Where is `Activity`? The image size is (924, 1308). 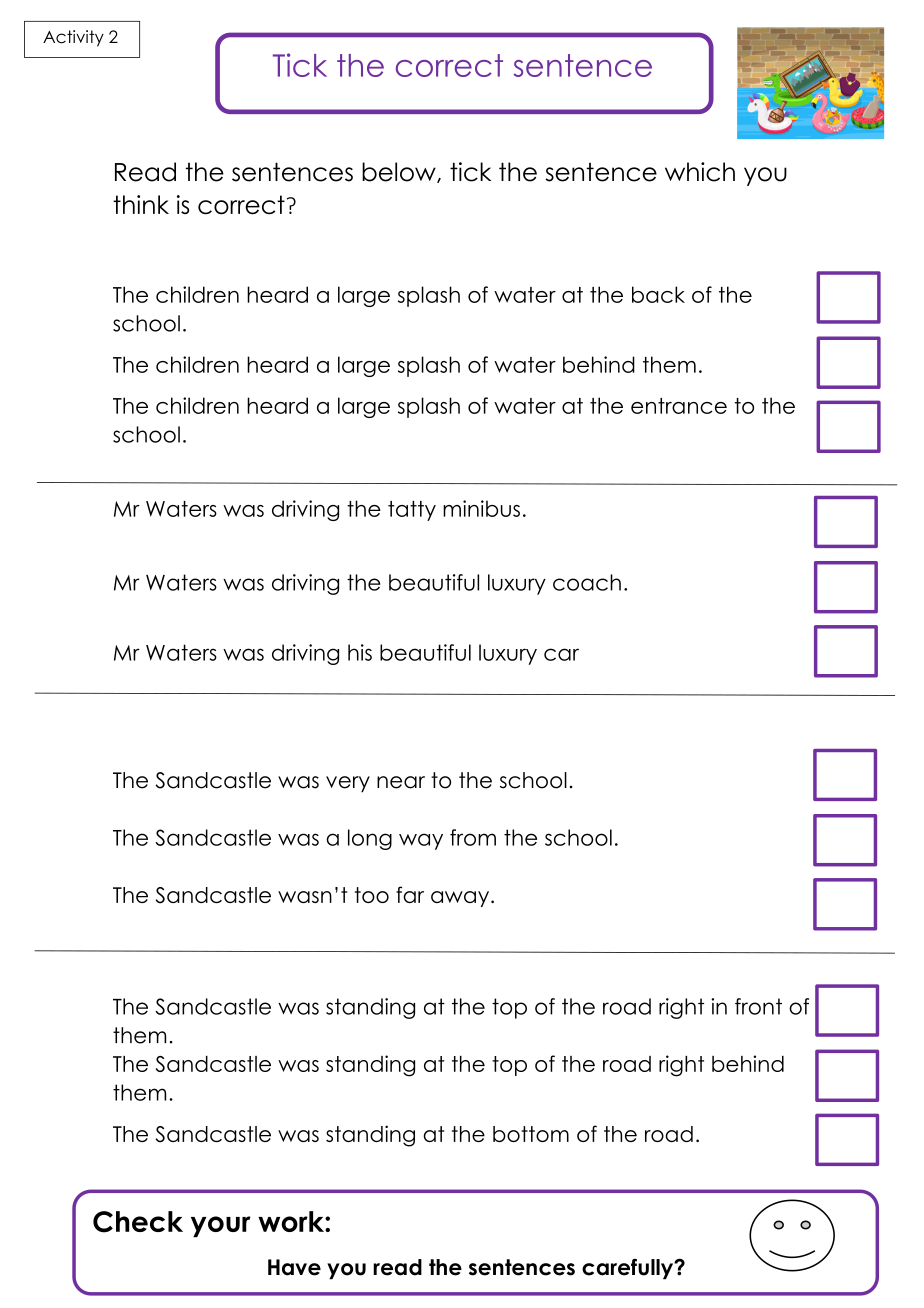
Activity is located at coordinates (73, 38).
